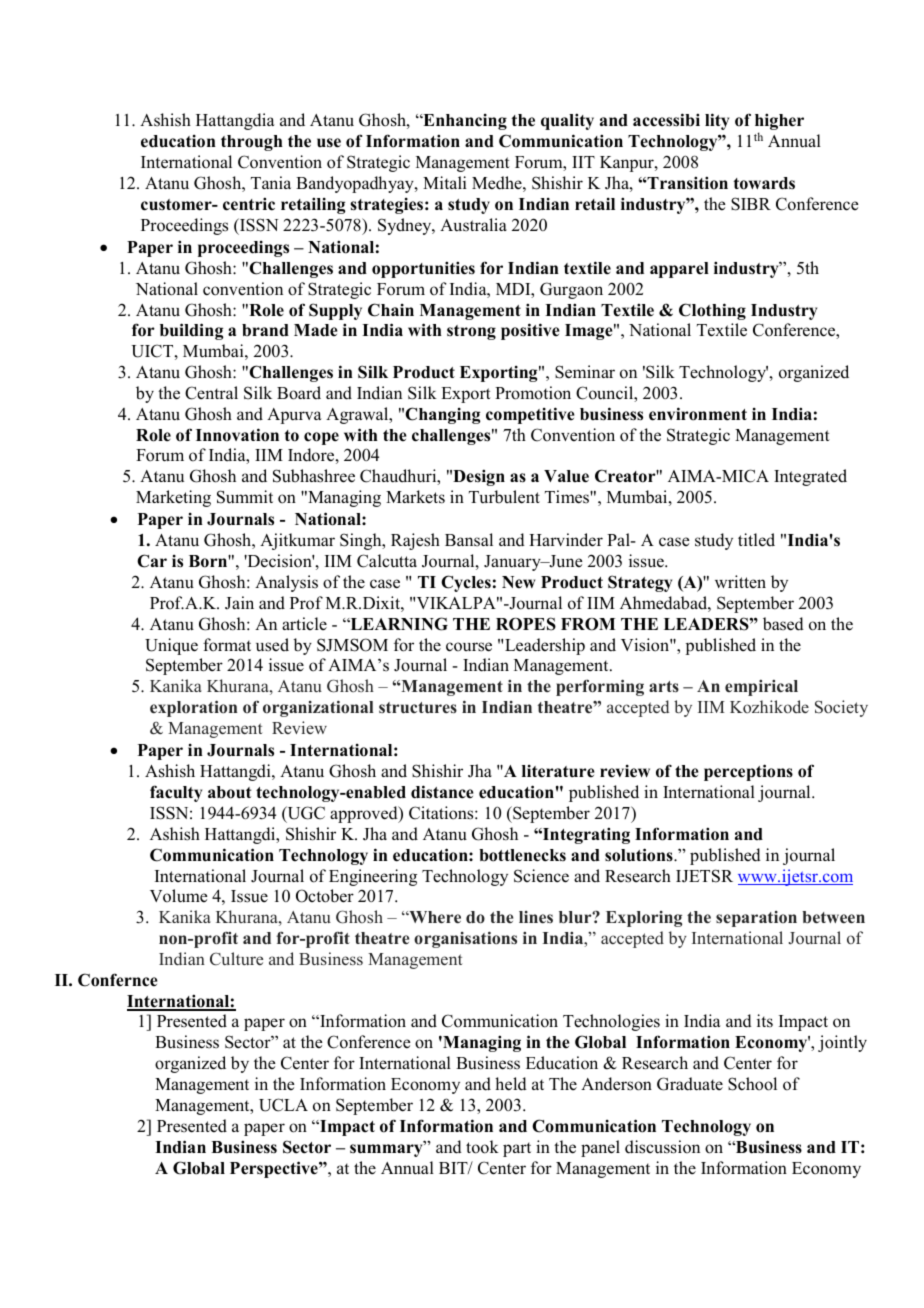 Image resolution: width=924 pixels, height=1308 pixels. What do you see at coordinates (469, 540) in the screenshot?
I see `Bansal` at bounding box center [469, 540].
